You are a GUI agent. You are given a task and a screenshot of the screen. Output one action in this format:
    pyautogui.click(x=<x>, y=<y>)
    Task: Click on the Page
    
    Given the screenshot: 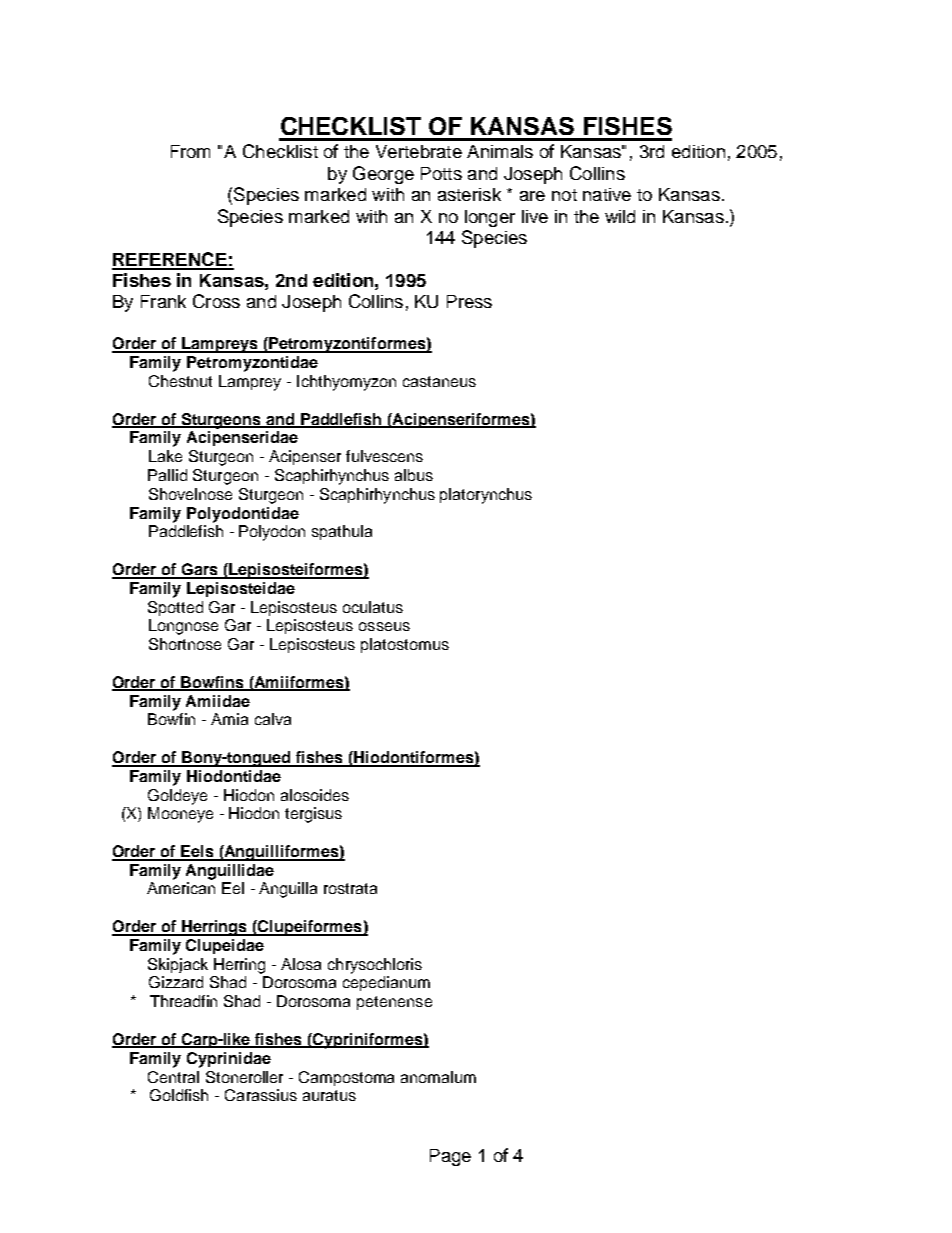 What is the action you would take?
    pyautogui.click(x=450, y=1157)
